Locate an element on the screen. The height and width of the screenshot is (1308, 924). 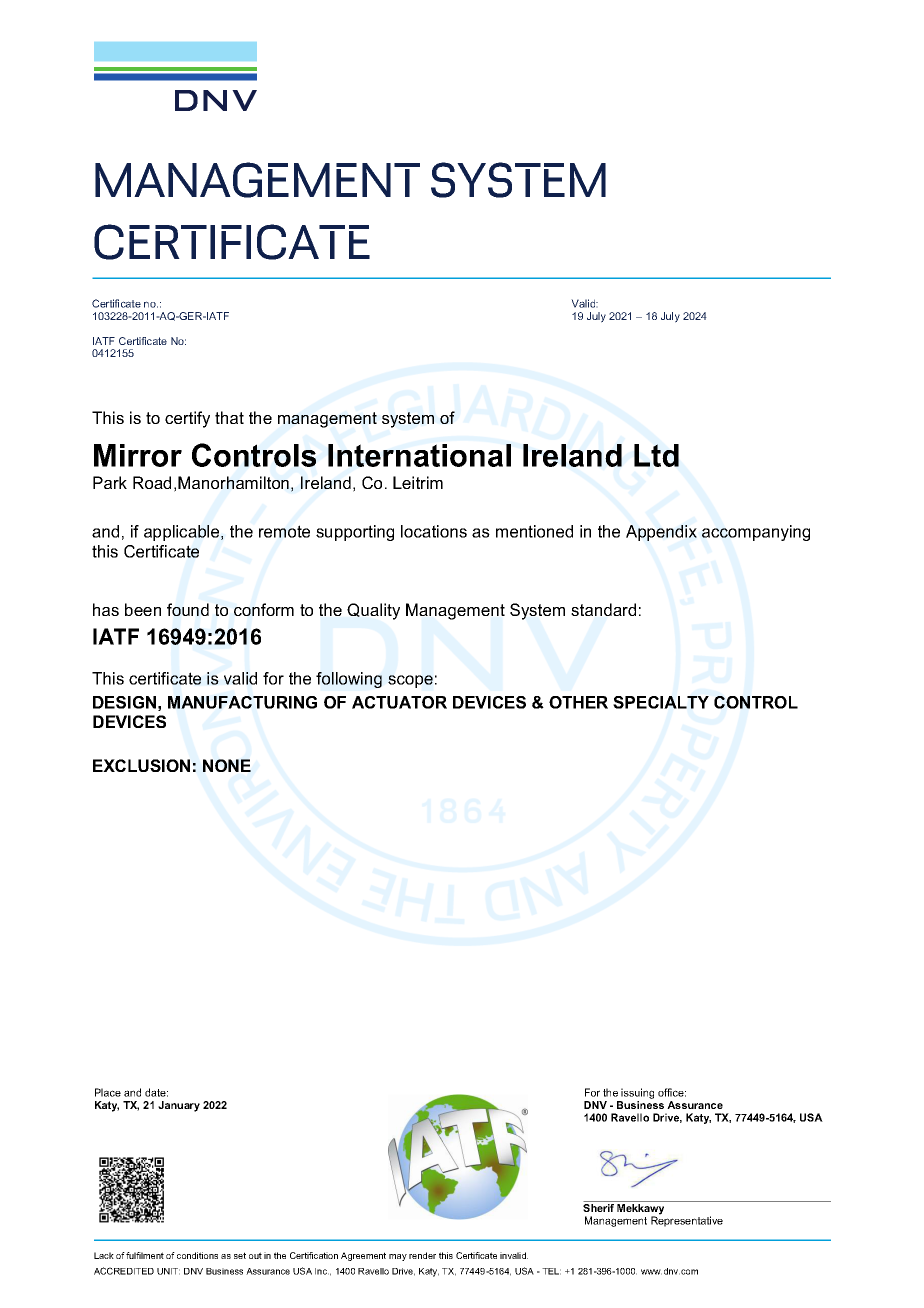
MANUFACTURING is located at coordinates (242, 702).
